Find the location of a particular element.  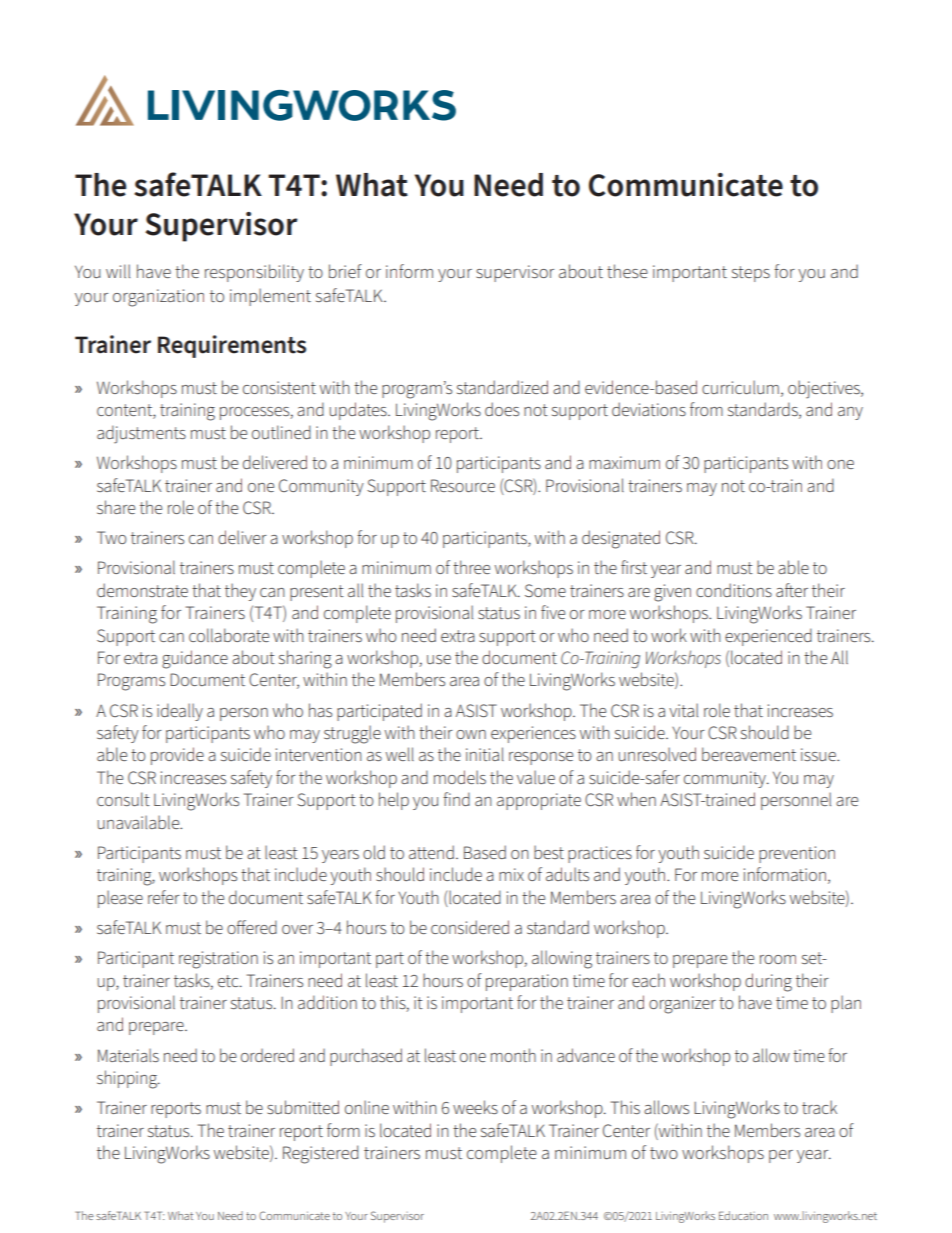

during is located at coordinates (768, 982).
